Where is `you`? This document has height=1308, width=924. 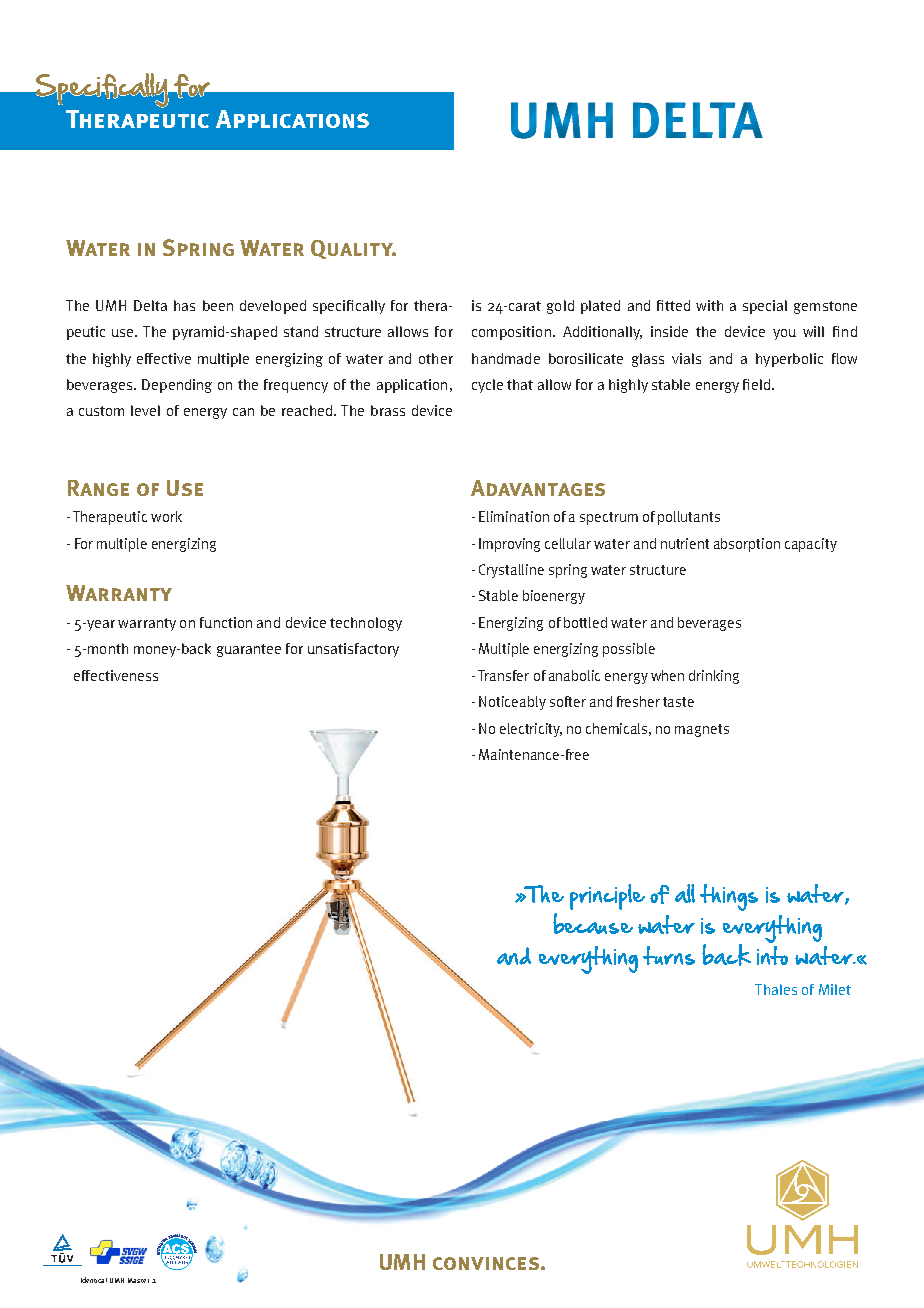 you is located at coordinates (784, 334).
